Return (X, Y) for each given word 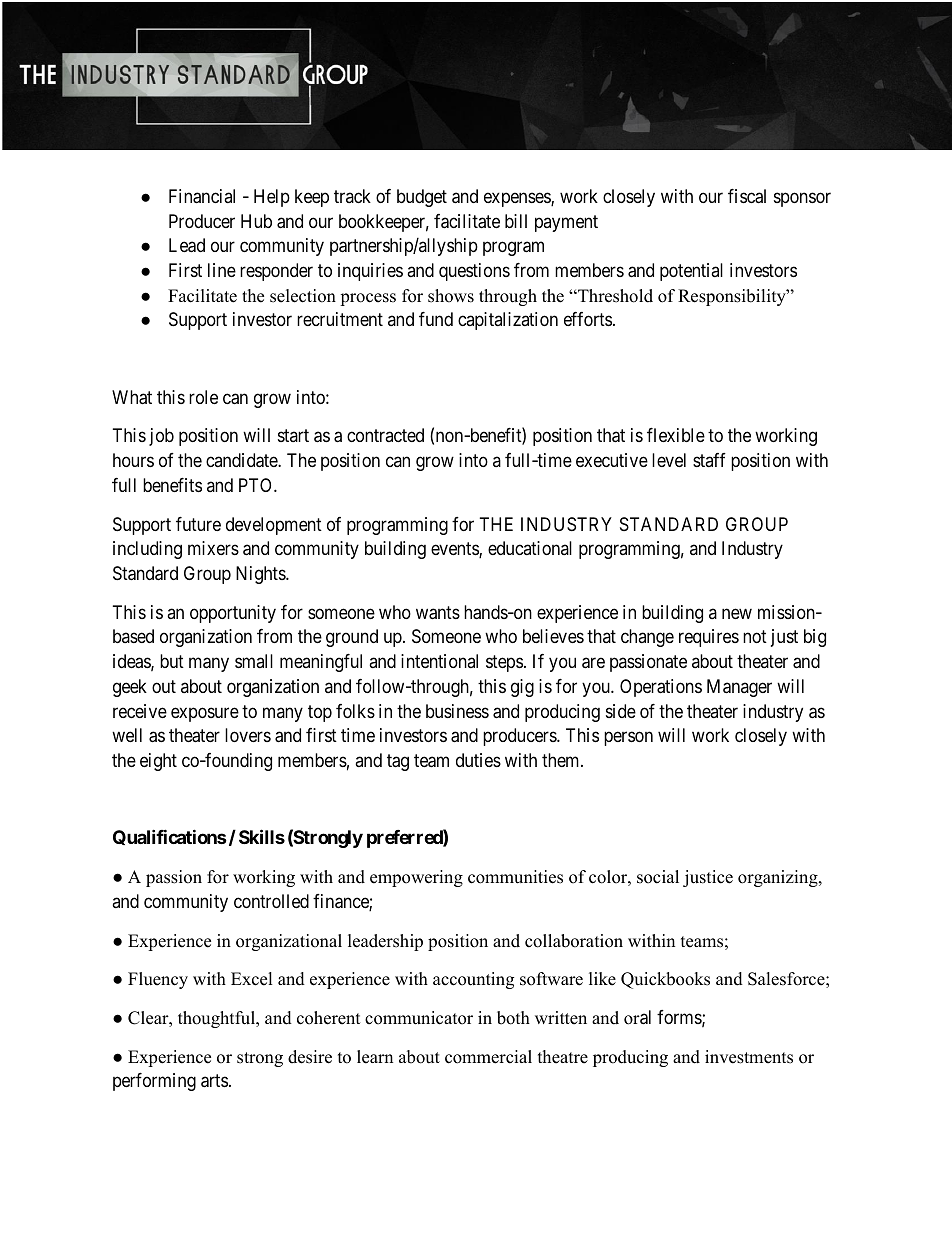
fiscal (747, 196)
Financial (202, 196)
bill (516, 221)
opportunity (233, 614)
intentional (439, 661)
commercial (488, 1057)
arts (214, 1081)
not (755, 637)
